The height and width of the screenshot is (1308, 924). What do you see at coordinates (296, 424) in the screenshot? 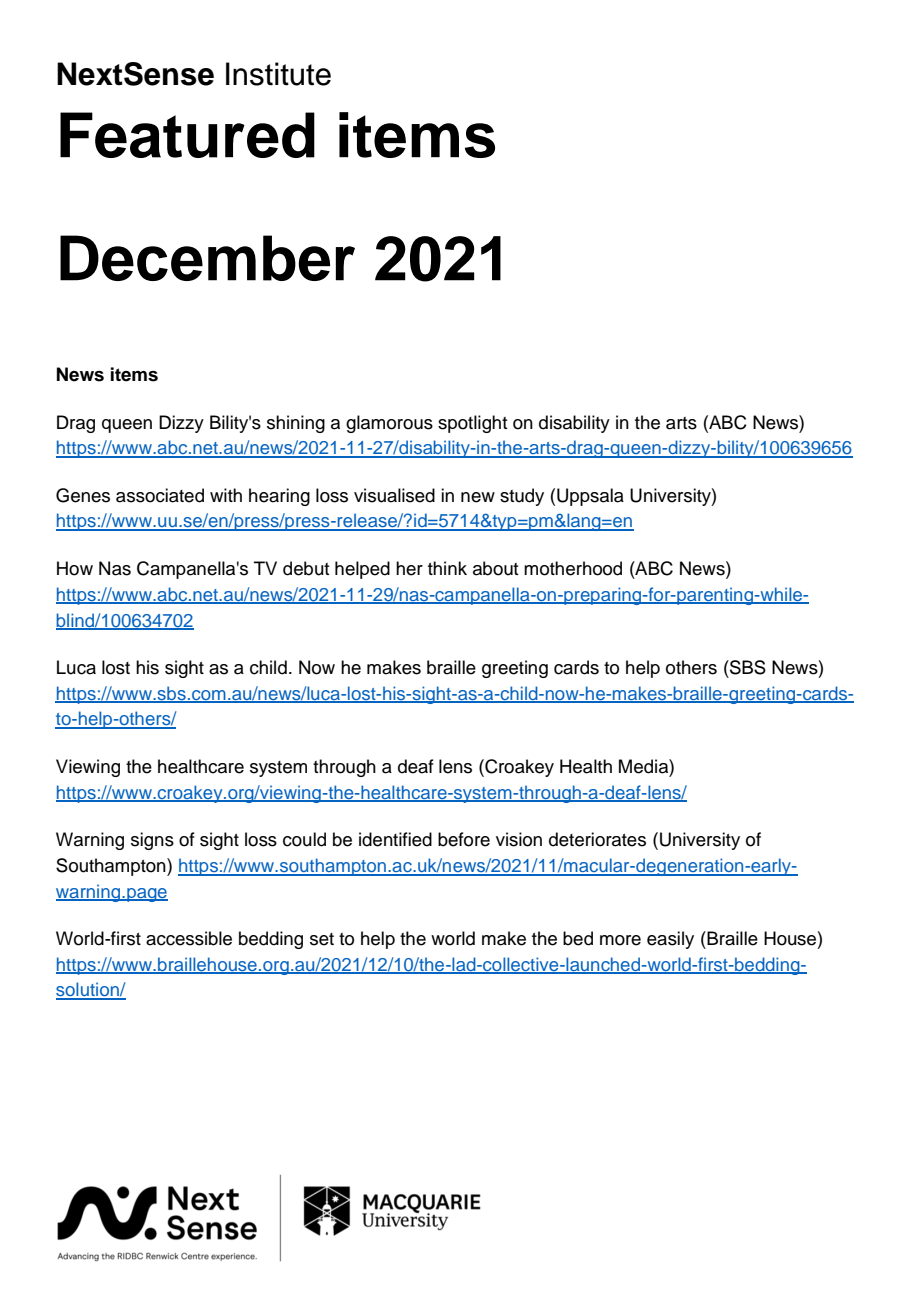
I see `shining` at bounding box center [296, 424].
